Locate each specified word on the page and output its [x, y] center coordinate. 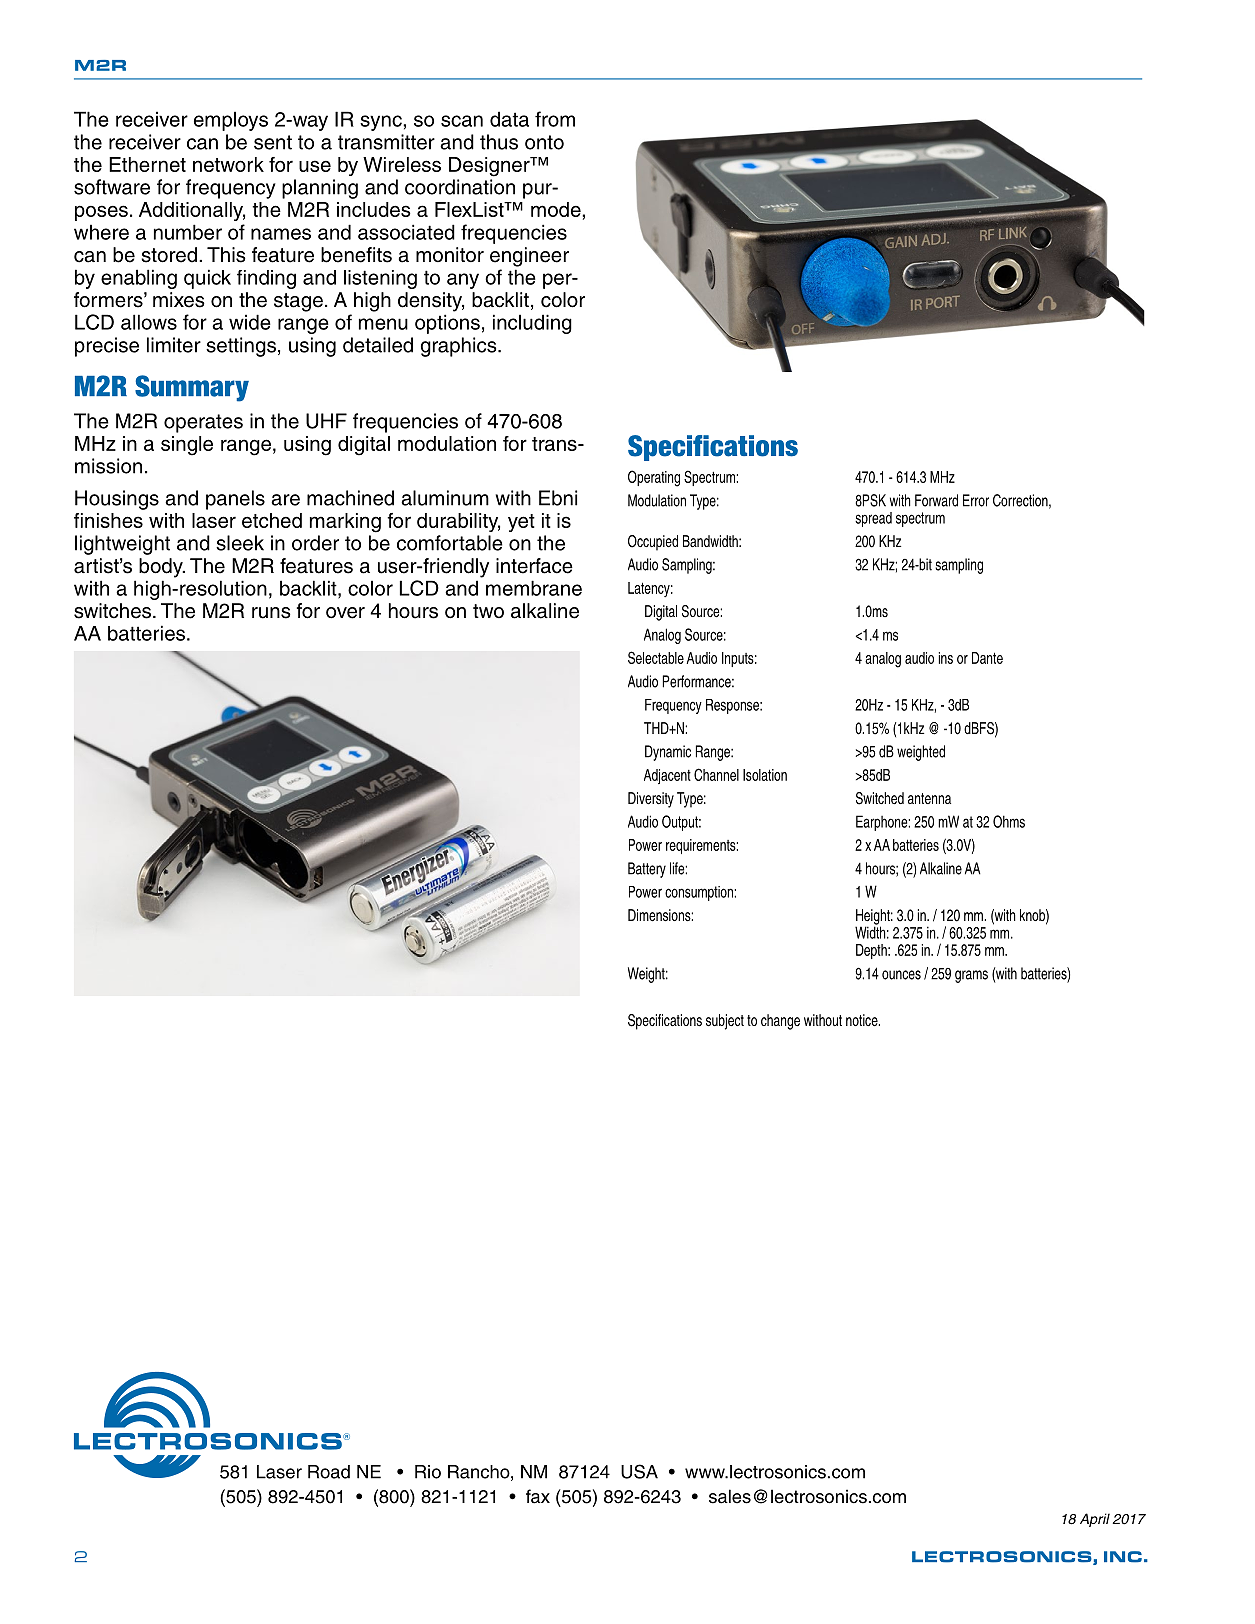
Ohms [1009, 821]
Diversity [651, 800]
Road [329, 1472]
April [1095, 1520]
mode [557, 209]
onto [544, 142]
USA [639, 1471]
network [228, 164]
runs [271, 613]
